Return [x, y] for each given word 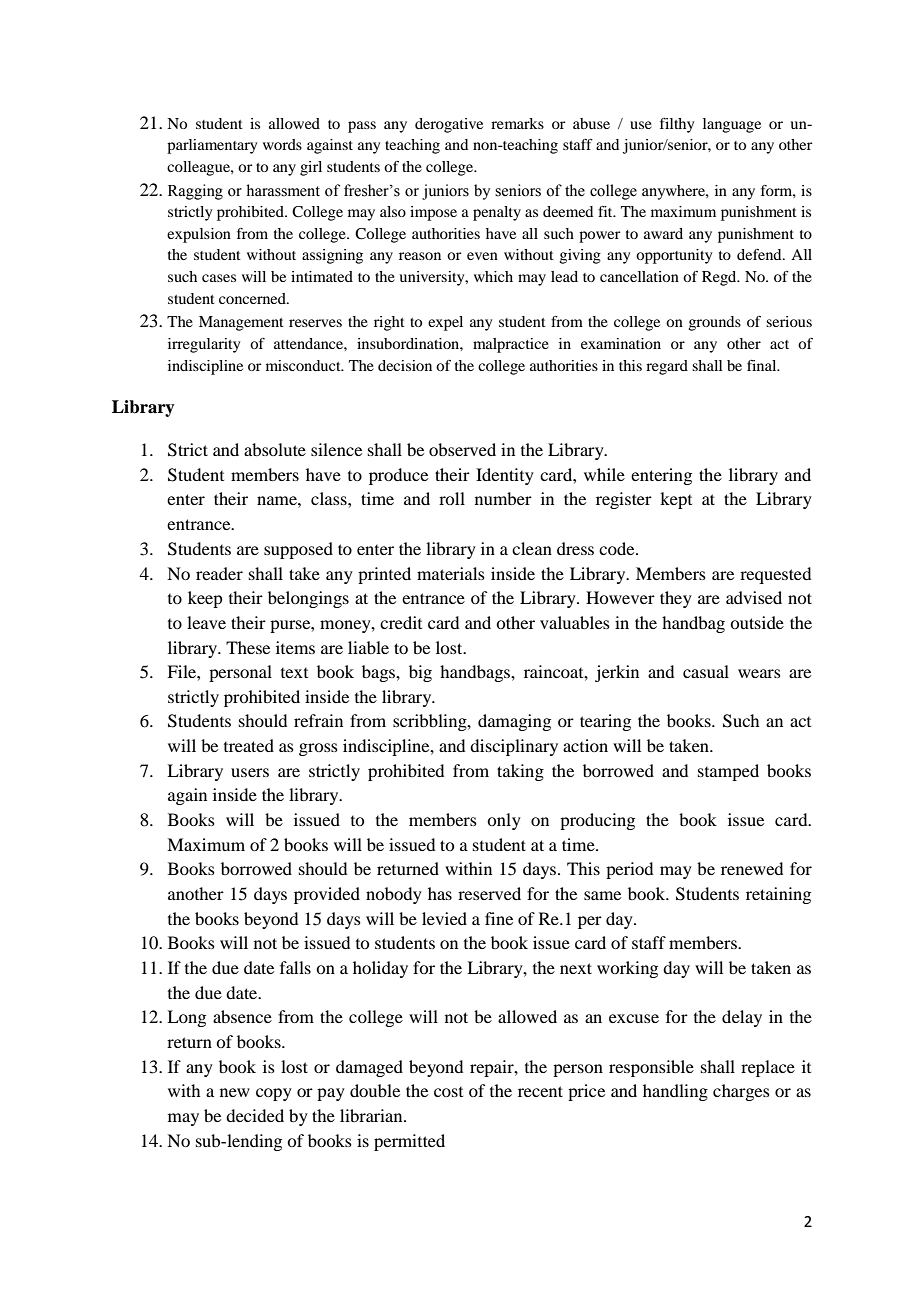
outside [757, 622]
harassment [283, 190]
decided [255, 1115]
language [732, 125]
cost [448, 1092]
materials [451, 573]
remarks [517, 123]
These [248, 647]
